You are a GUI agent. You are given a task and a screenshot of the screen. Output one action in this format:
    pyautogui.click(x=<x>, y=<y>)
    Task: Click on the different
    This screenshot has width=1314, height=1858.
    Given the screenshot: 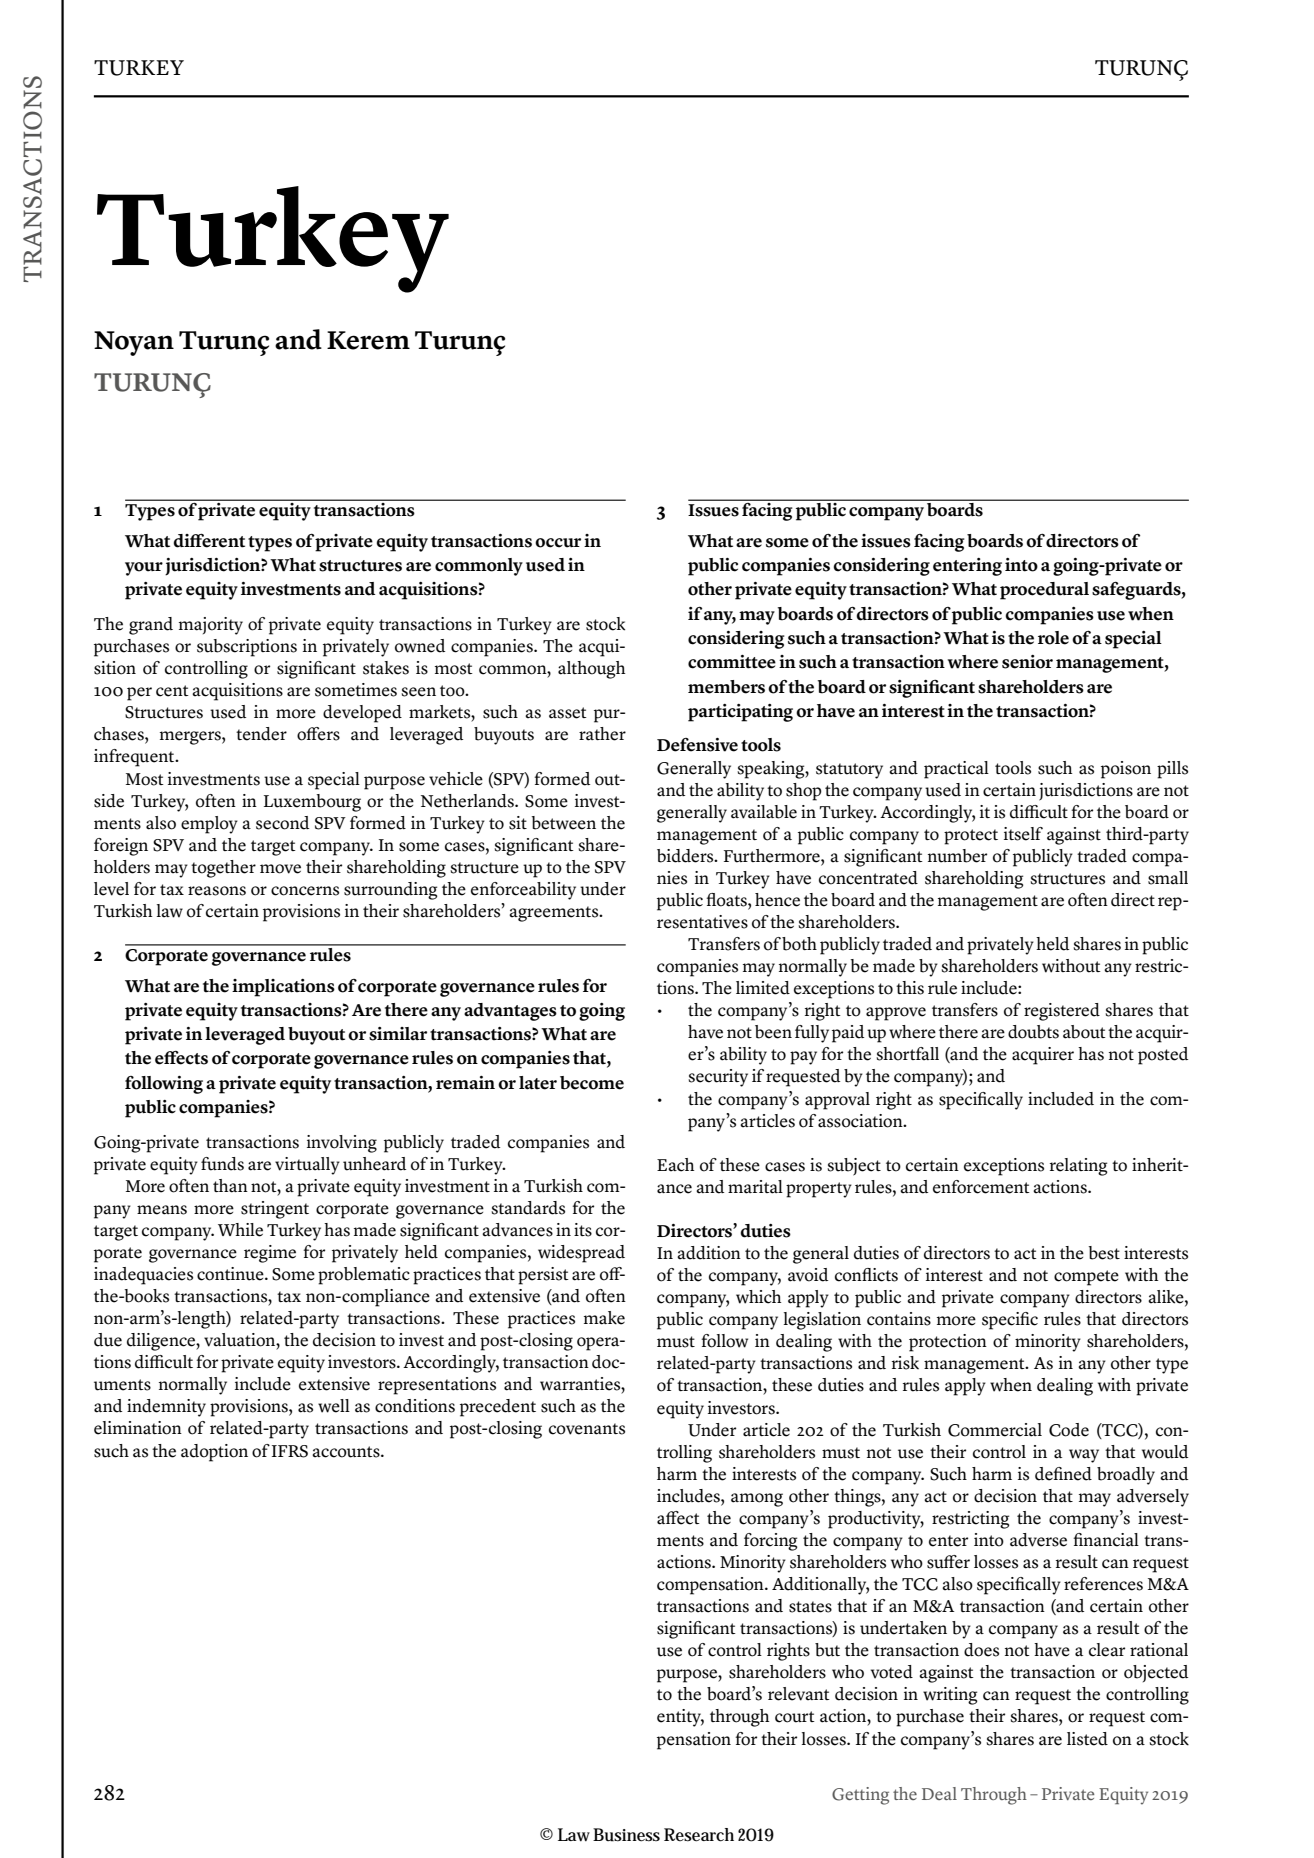 What is the action you would take?
    pyautogui.click(x=209, y=540)
